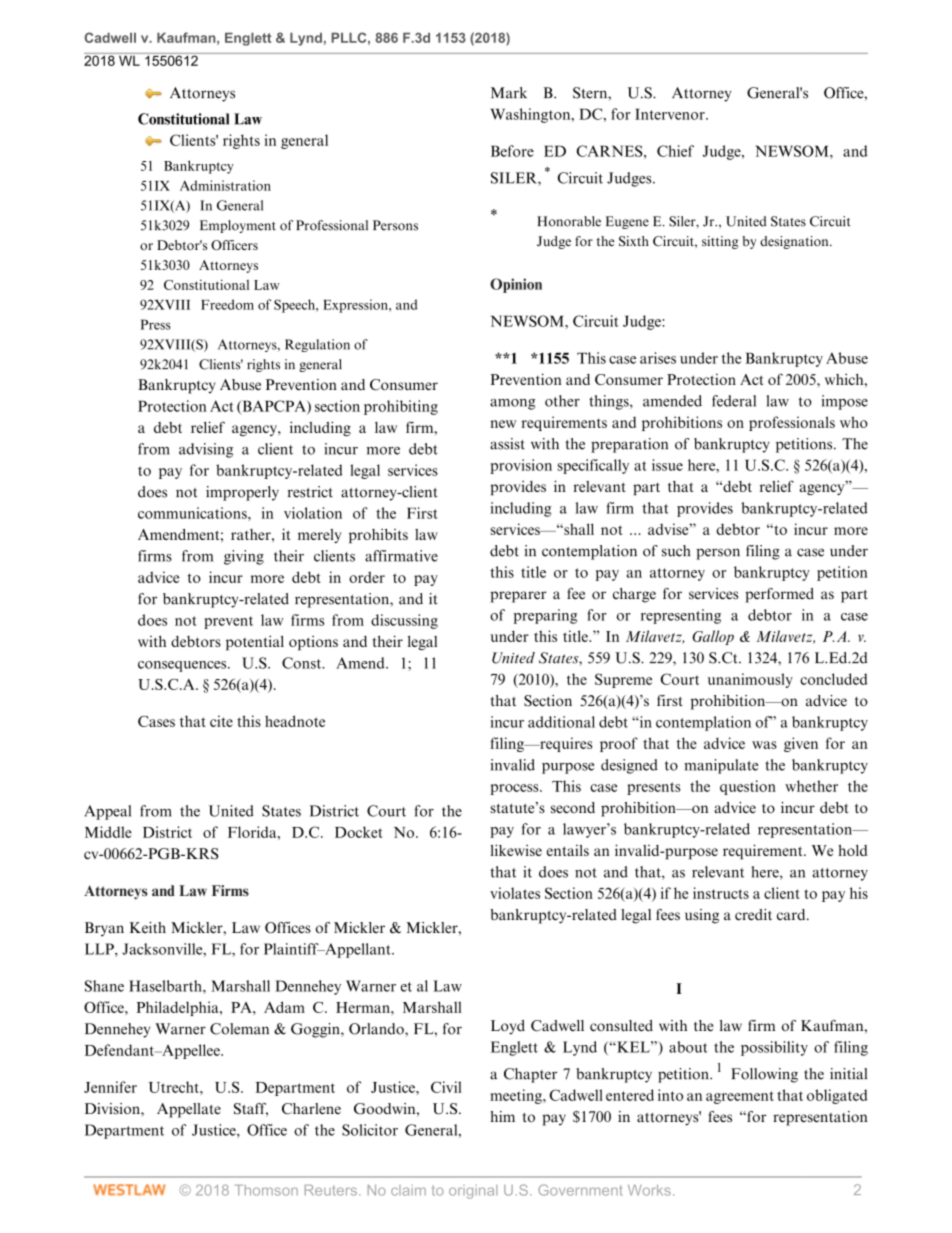 The image size is (952, 1233). What do you see at coordinates (189, 1110) in the document?
I see `Appellate` at bounding box center [189, 1110].
